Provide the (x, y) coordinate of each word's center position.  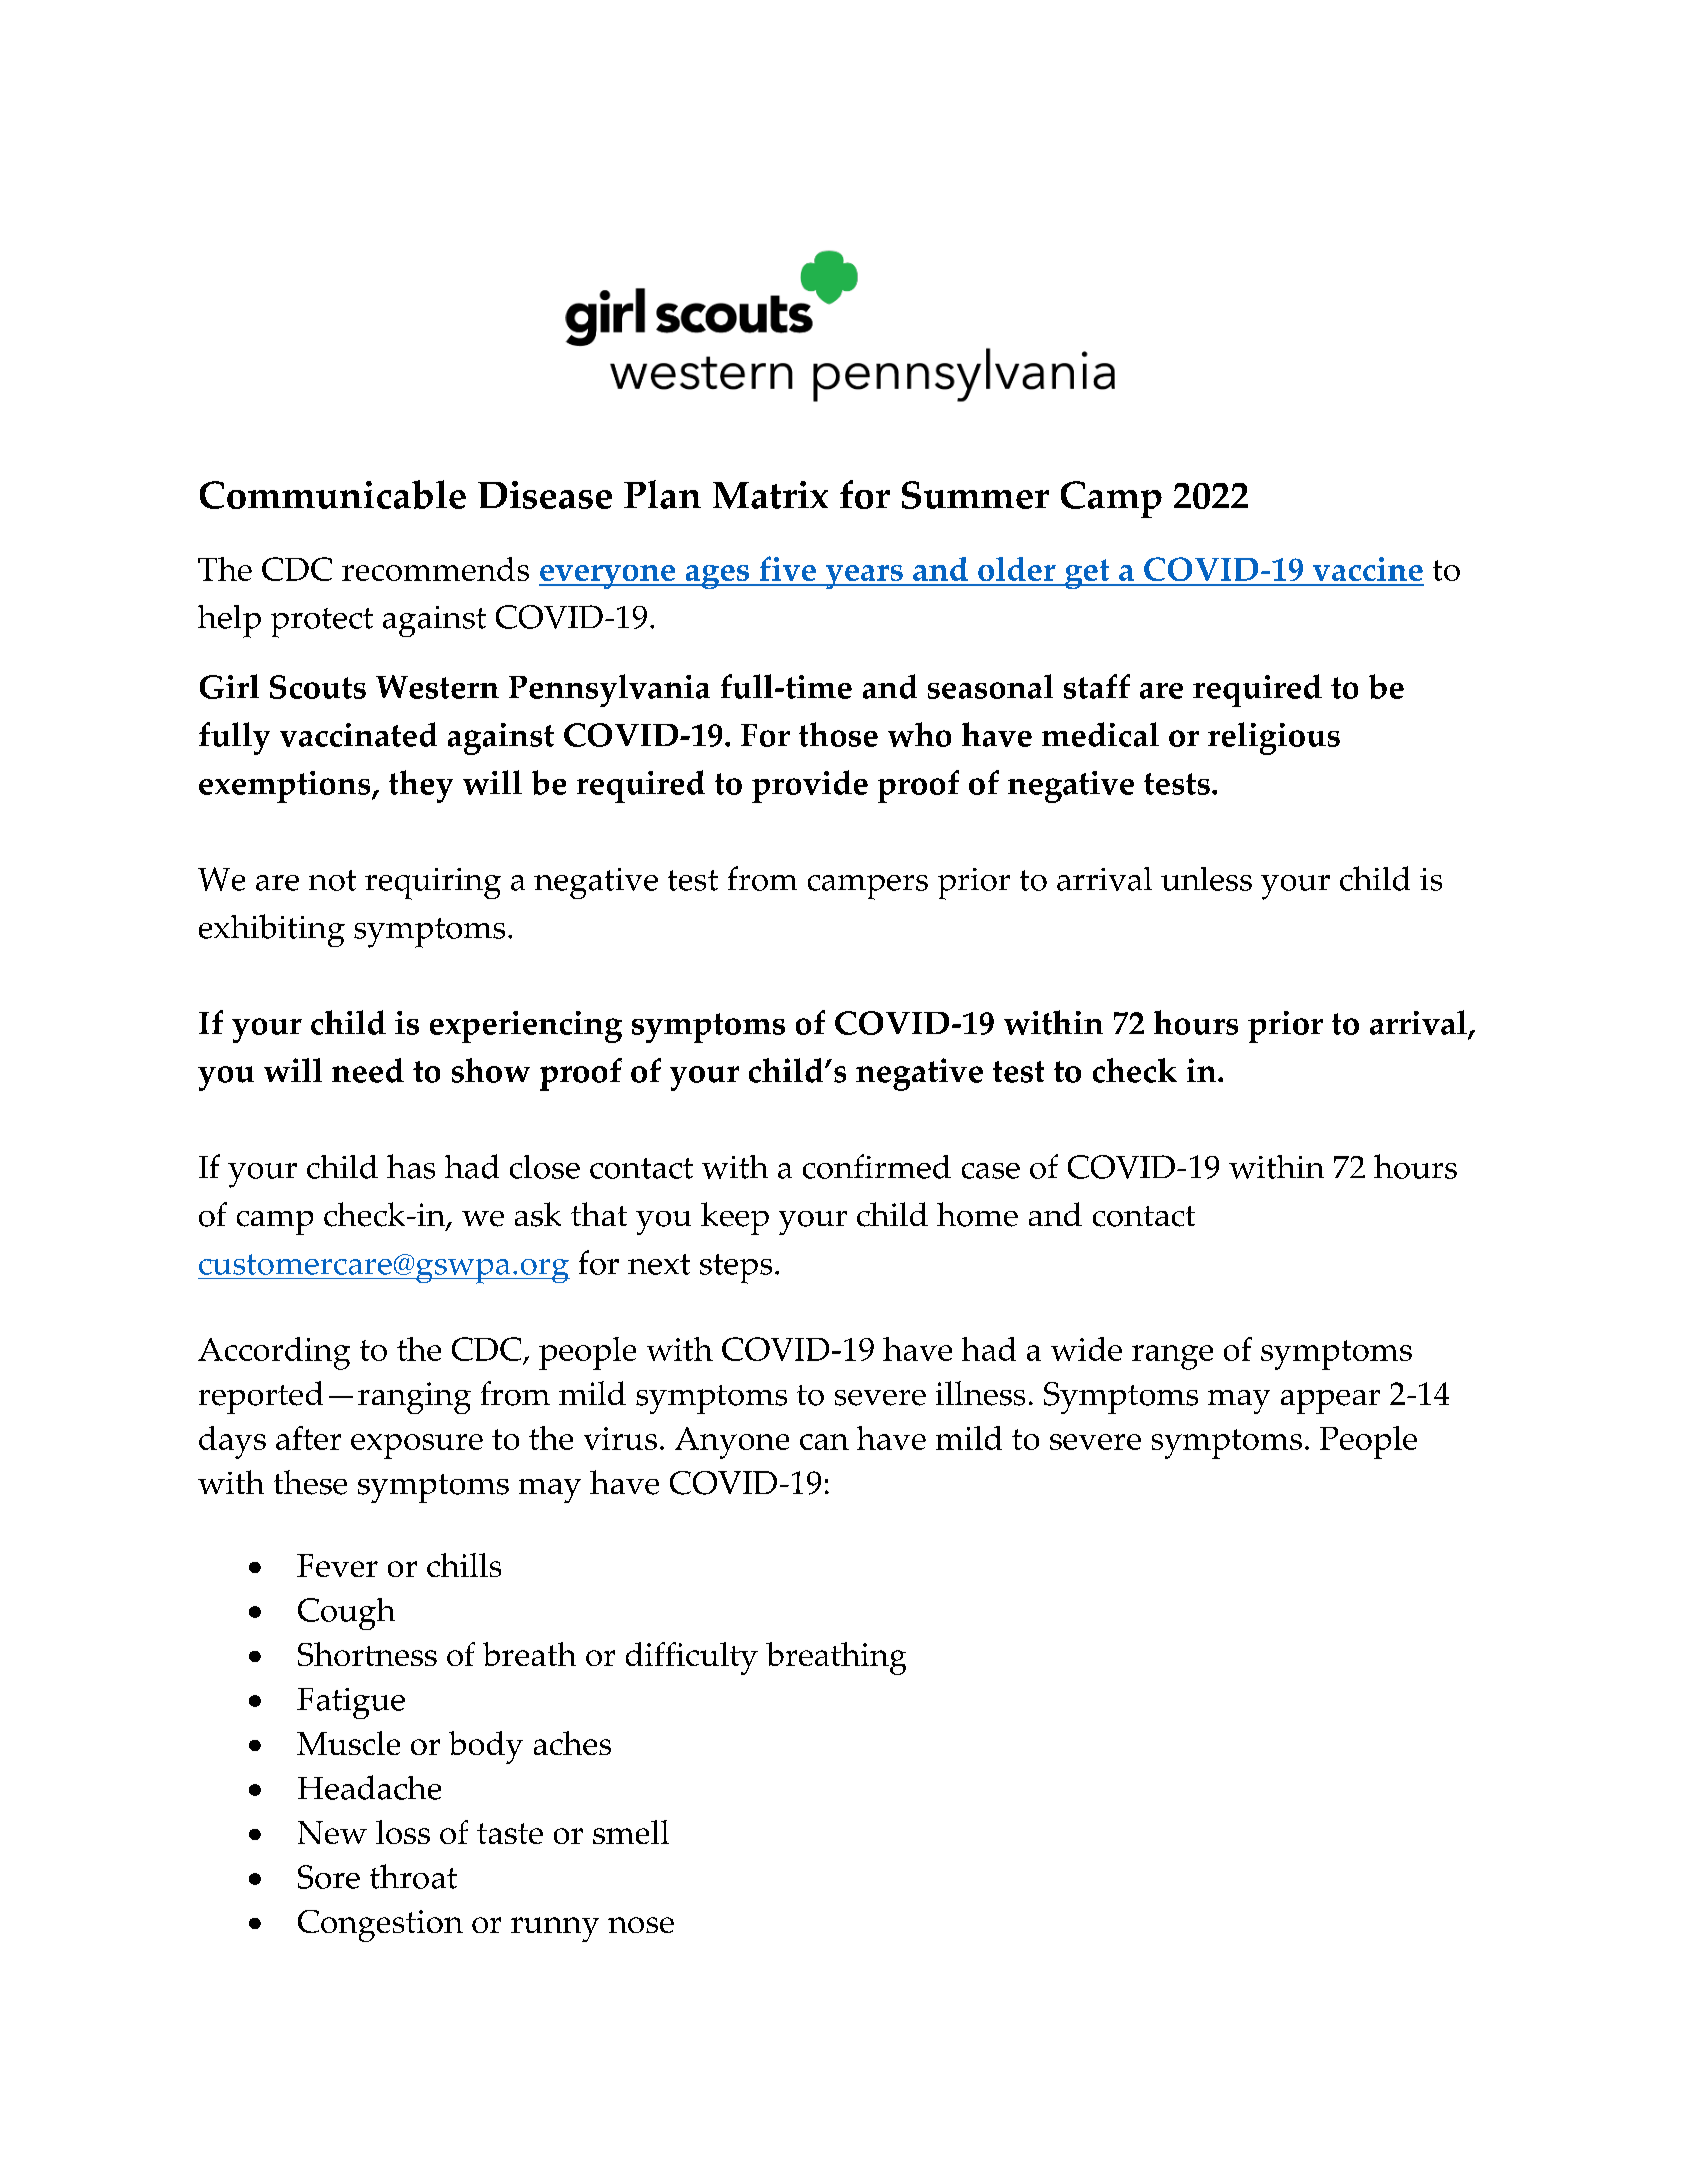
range (1172, 1357)
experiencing (526, 1027)
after (308, 1438)
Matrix (770, 495)
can (824, 1442)
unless (1206, 879)
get (1087, 574)
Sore (329, 1877)
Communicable (333, 494)
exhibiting (272, 930)
